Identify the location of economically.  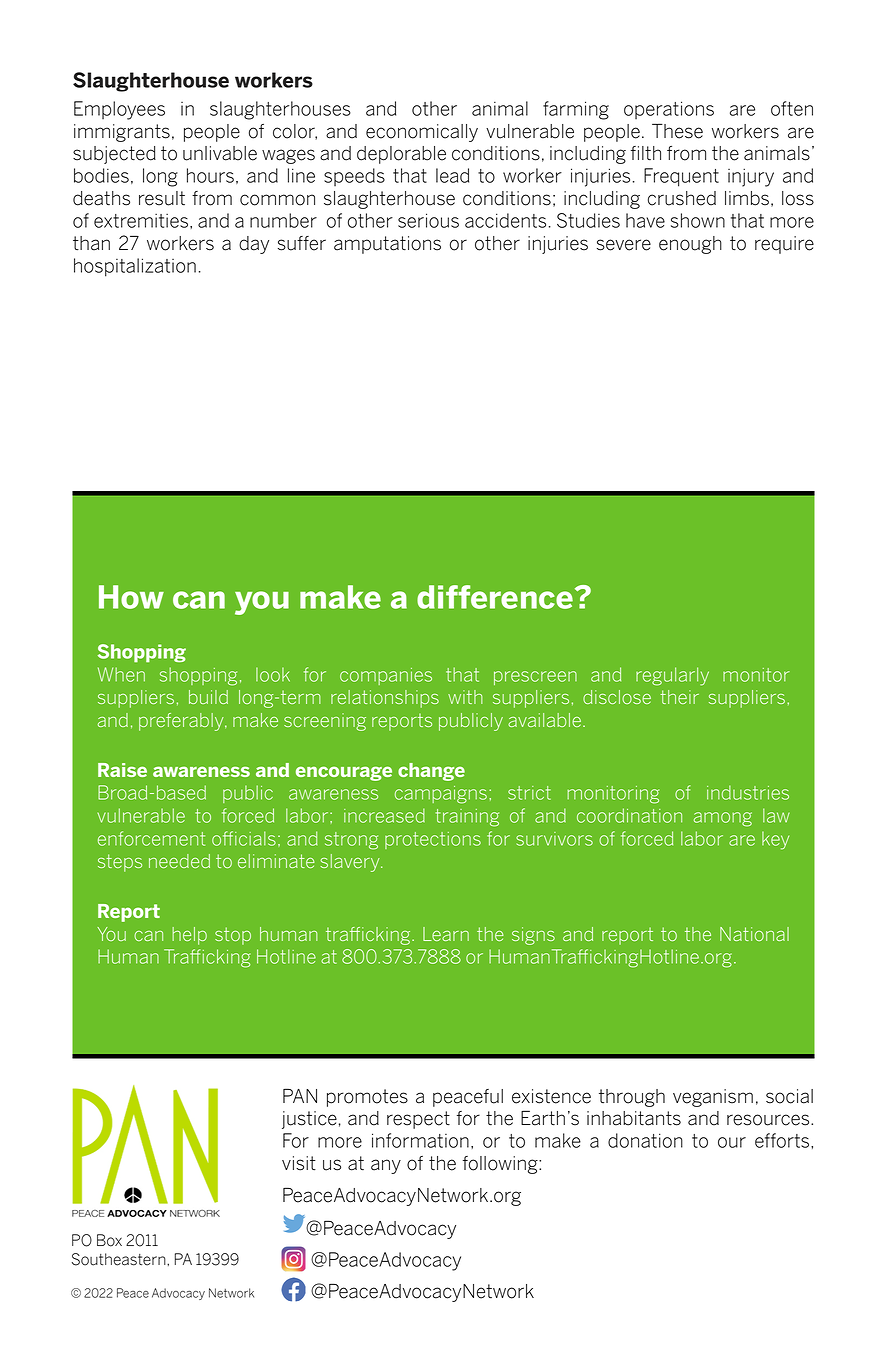
(422, 133).
